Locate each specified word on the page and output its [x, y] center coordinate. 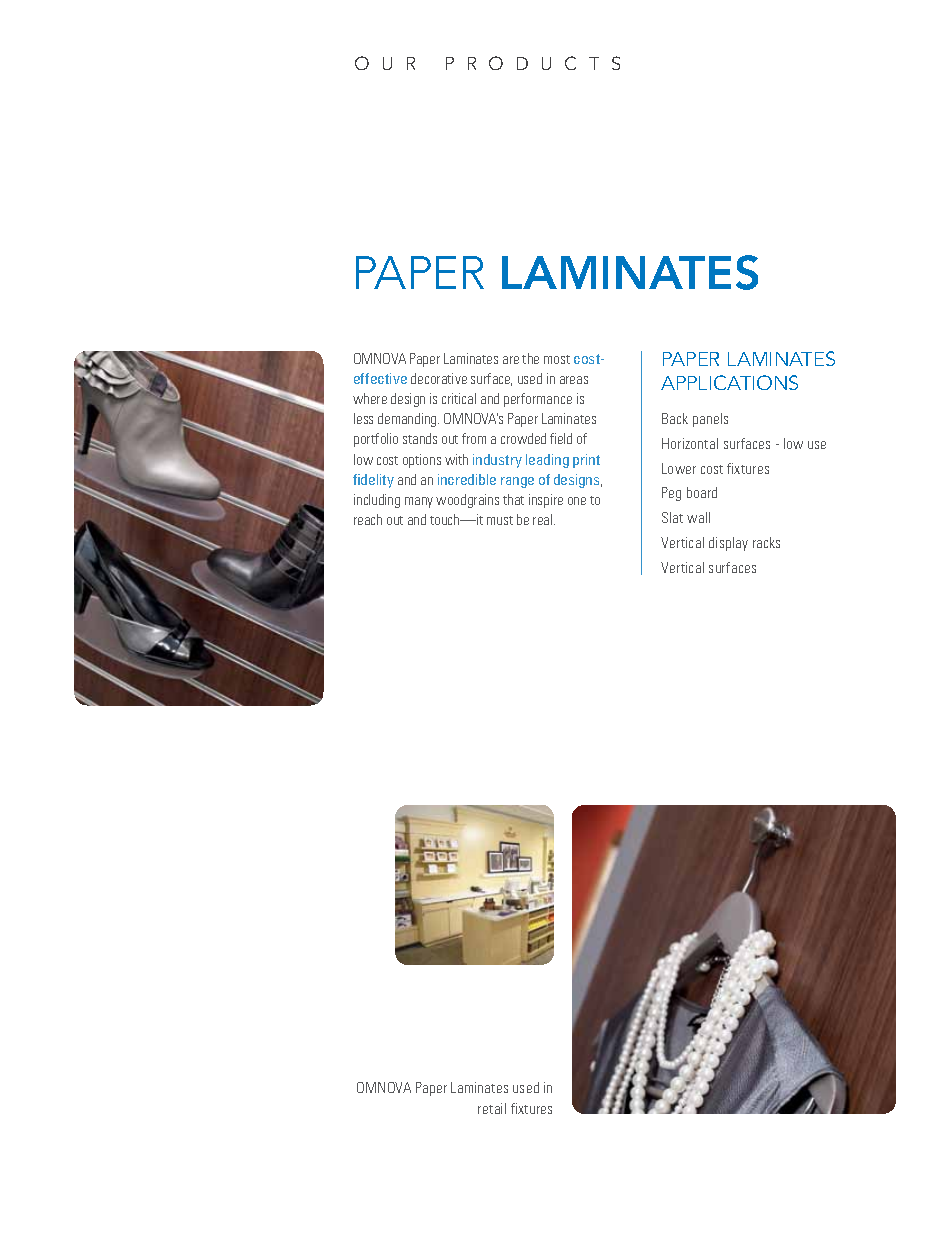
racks [766, 542]
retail [492, 1108]
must [500, 520]
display [728, 544]
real [544, 519]
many [419, 502]
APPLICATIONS [729, 382]
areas [574, 380]
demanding [408, 420]
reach [368, 519]
